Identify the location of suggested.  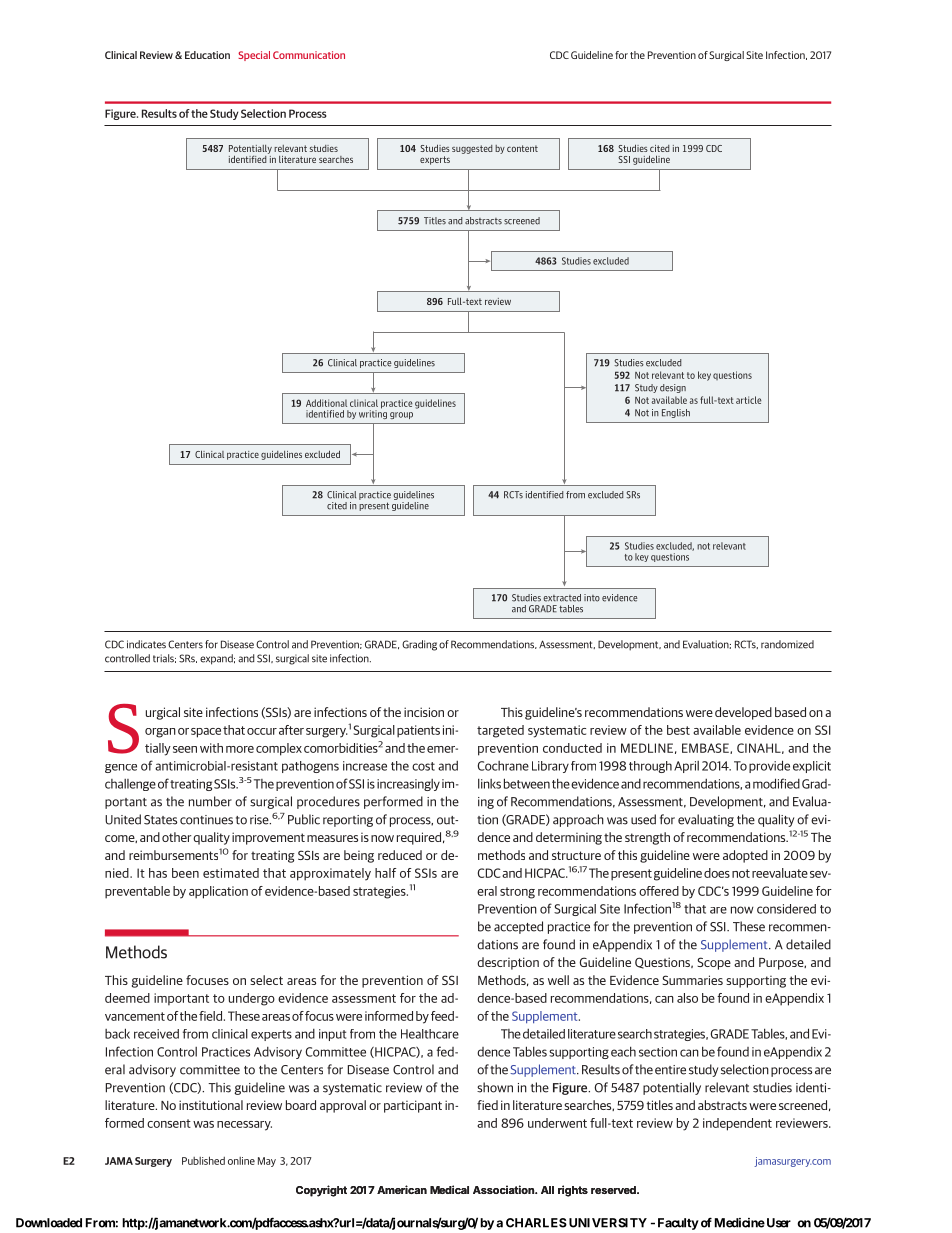
(472, 149).
